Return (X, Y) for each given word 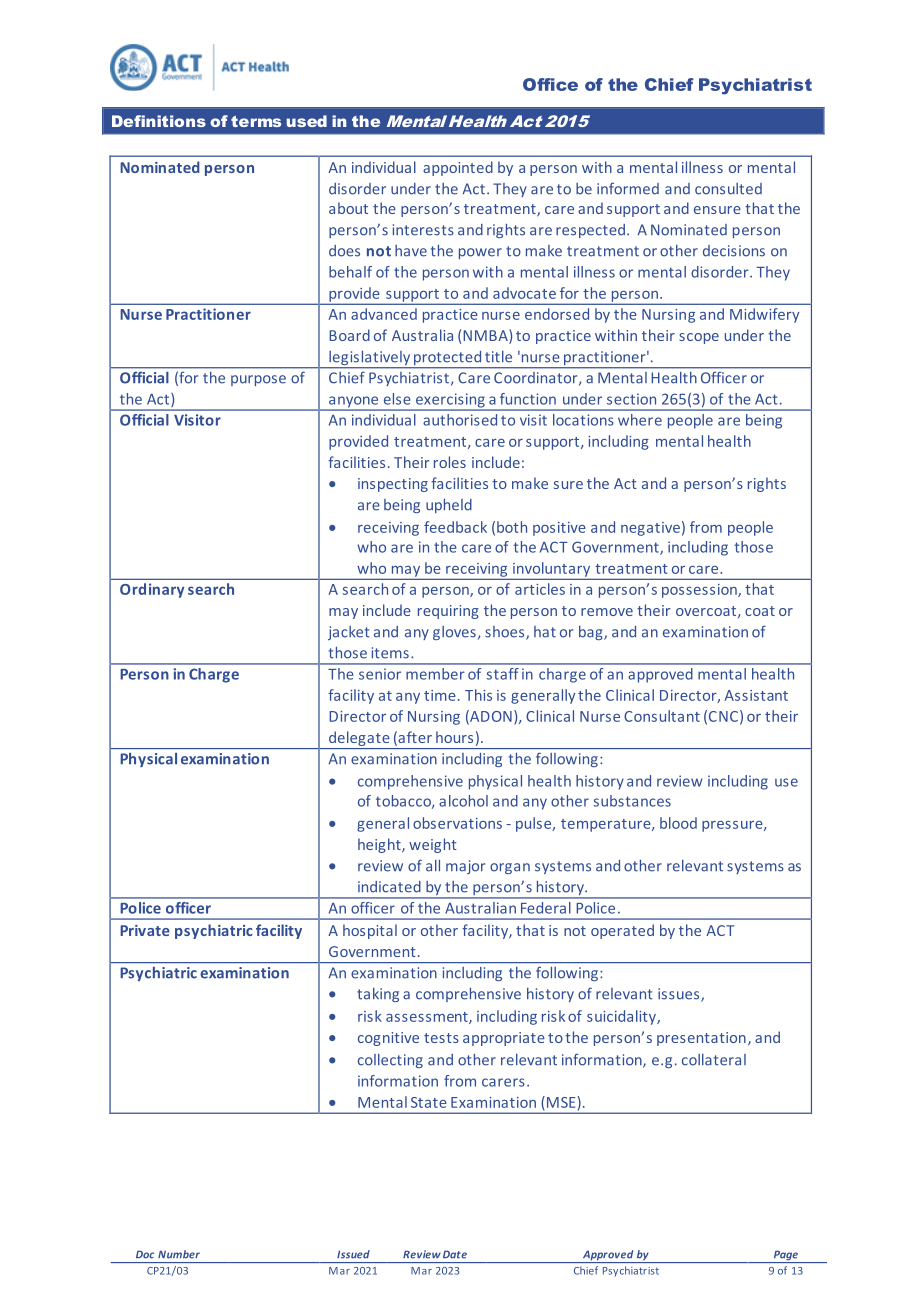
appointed (458, 168)
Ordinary (152, 590)
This (478, 695)
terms (256, 121)
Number (179, 1254)
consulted (728, 189)
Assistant (756, 695)
